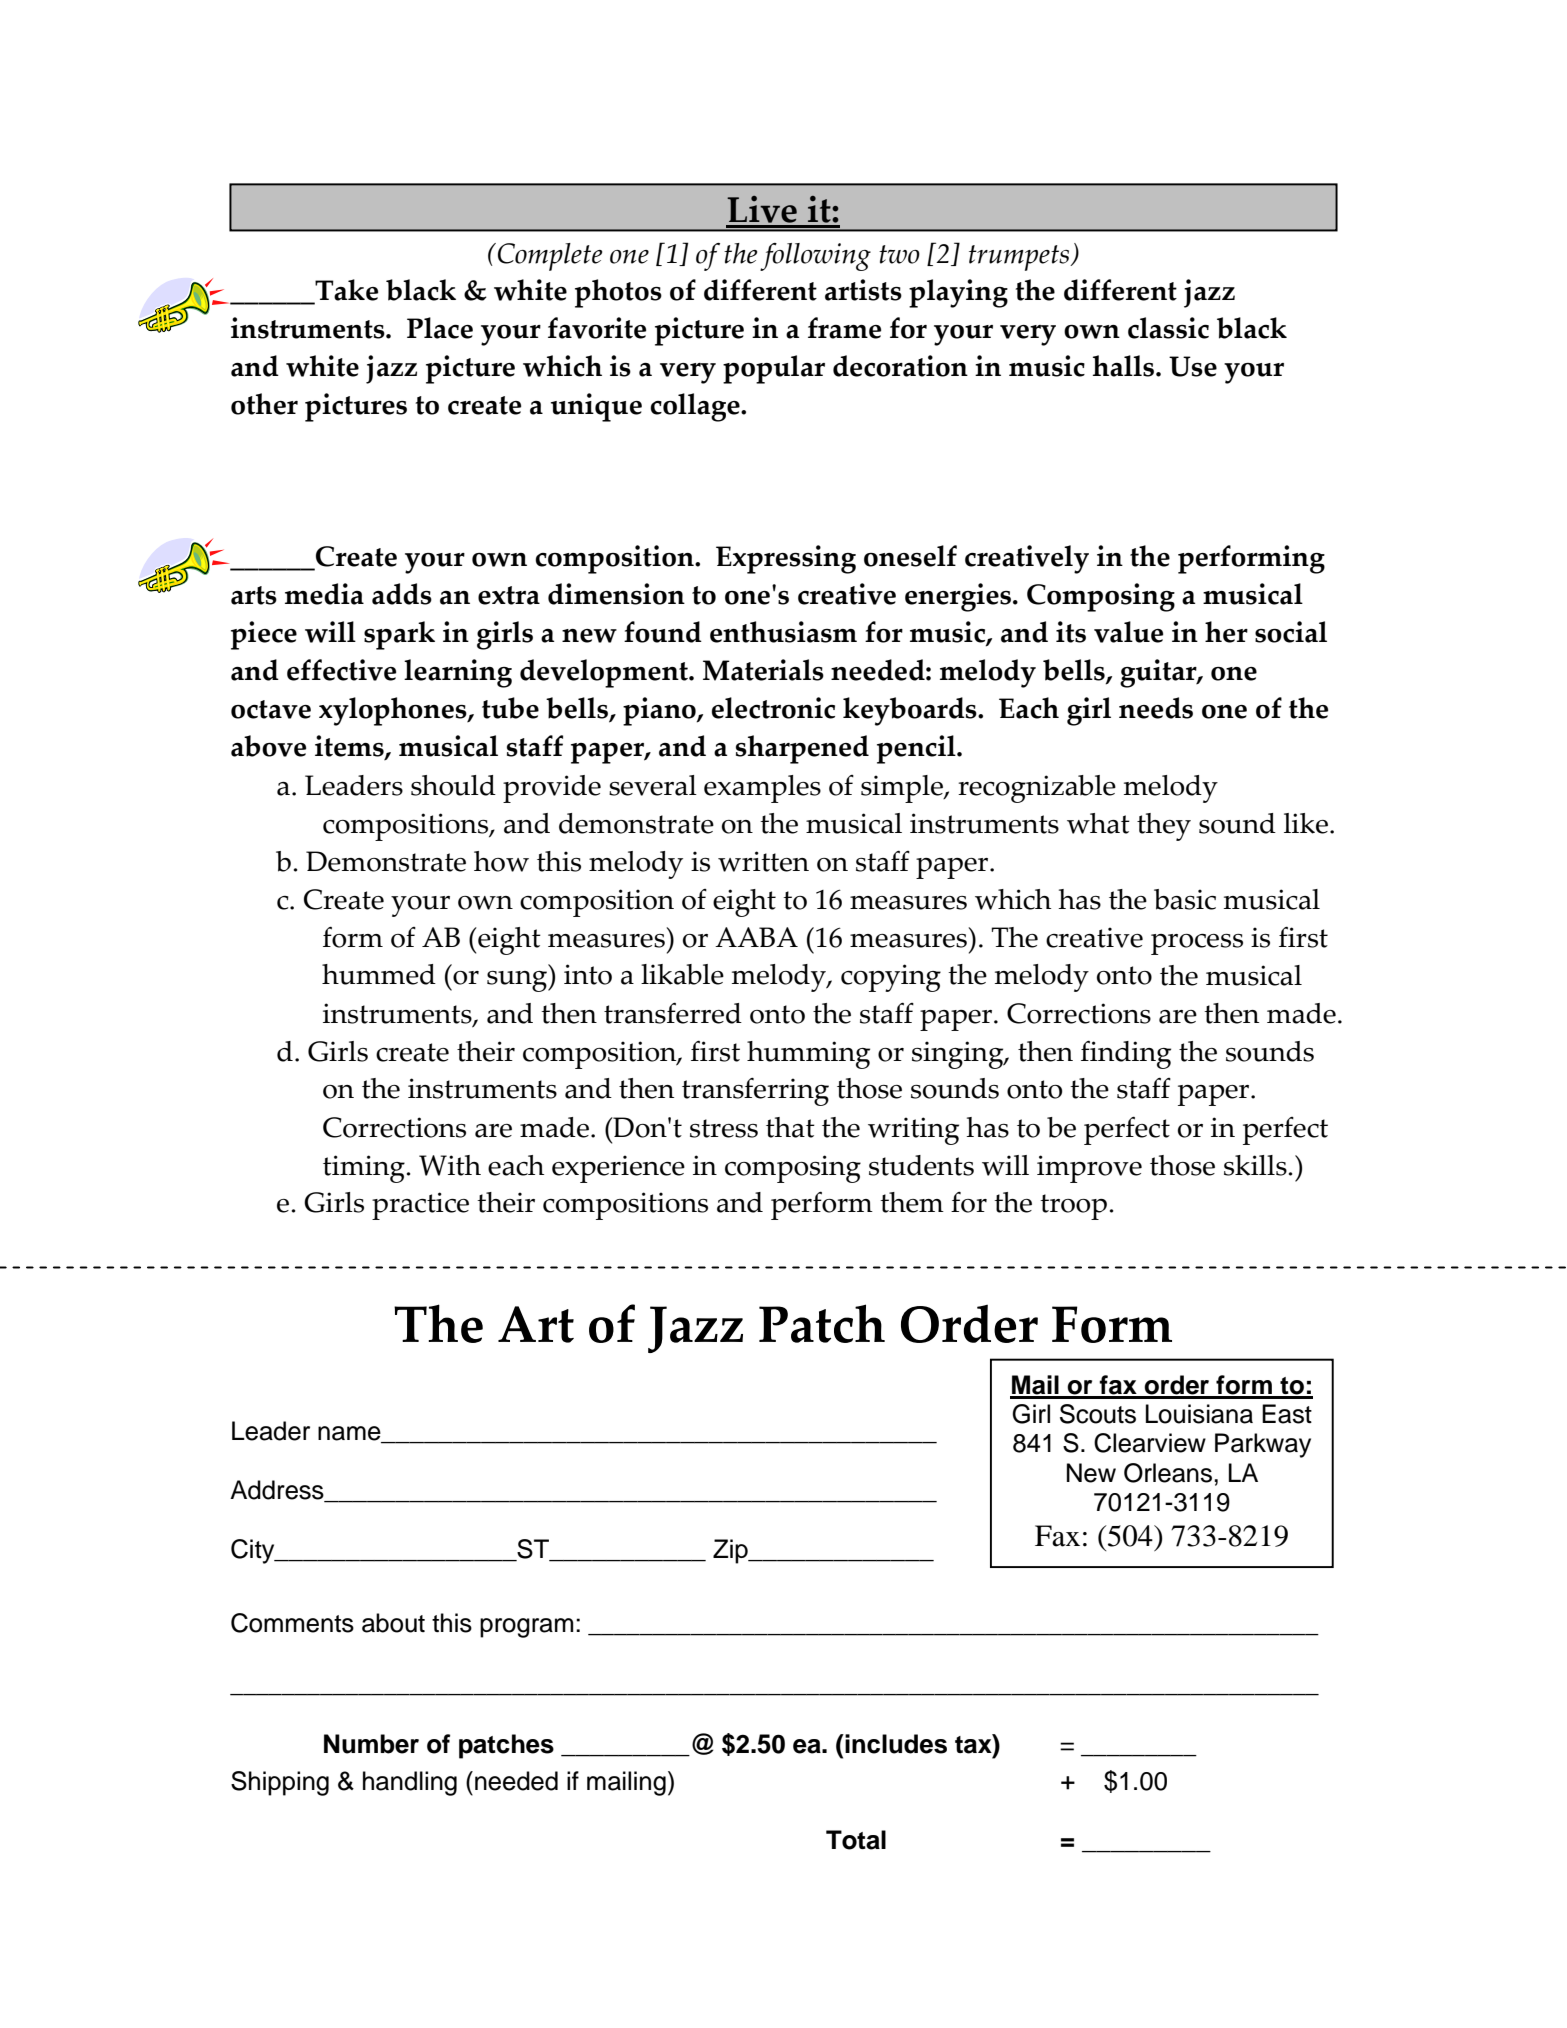  I want to click on Louisiana, so click(1199, 1414).
